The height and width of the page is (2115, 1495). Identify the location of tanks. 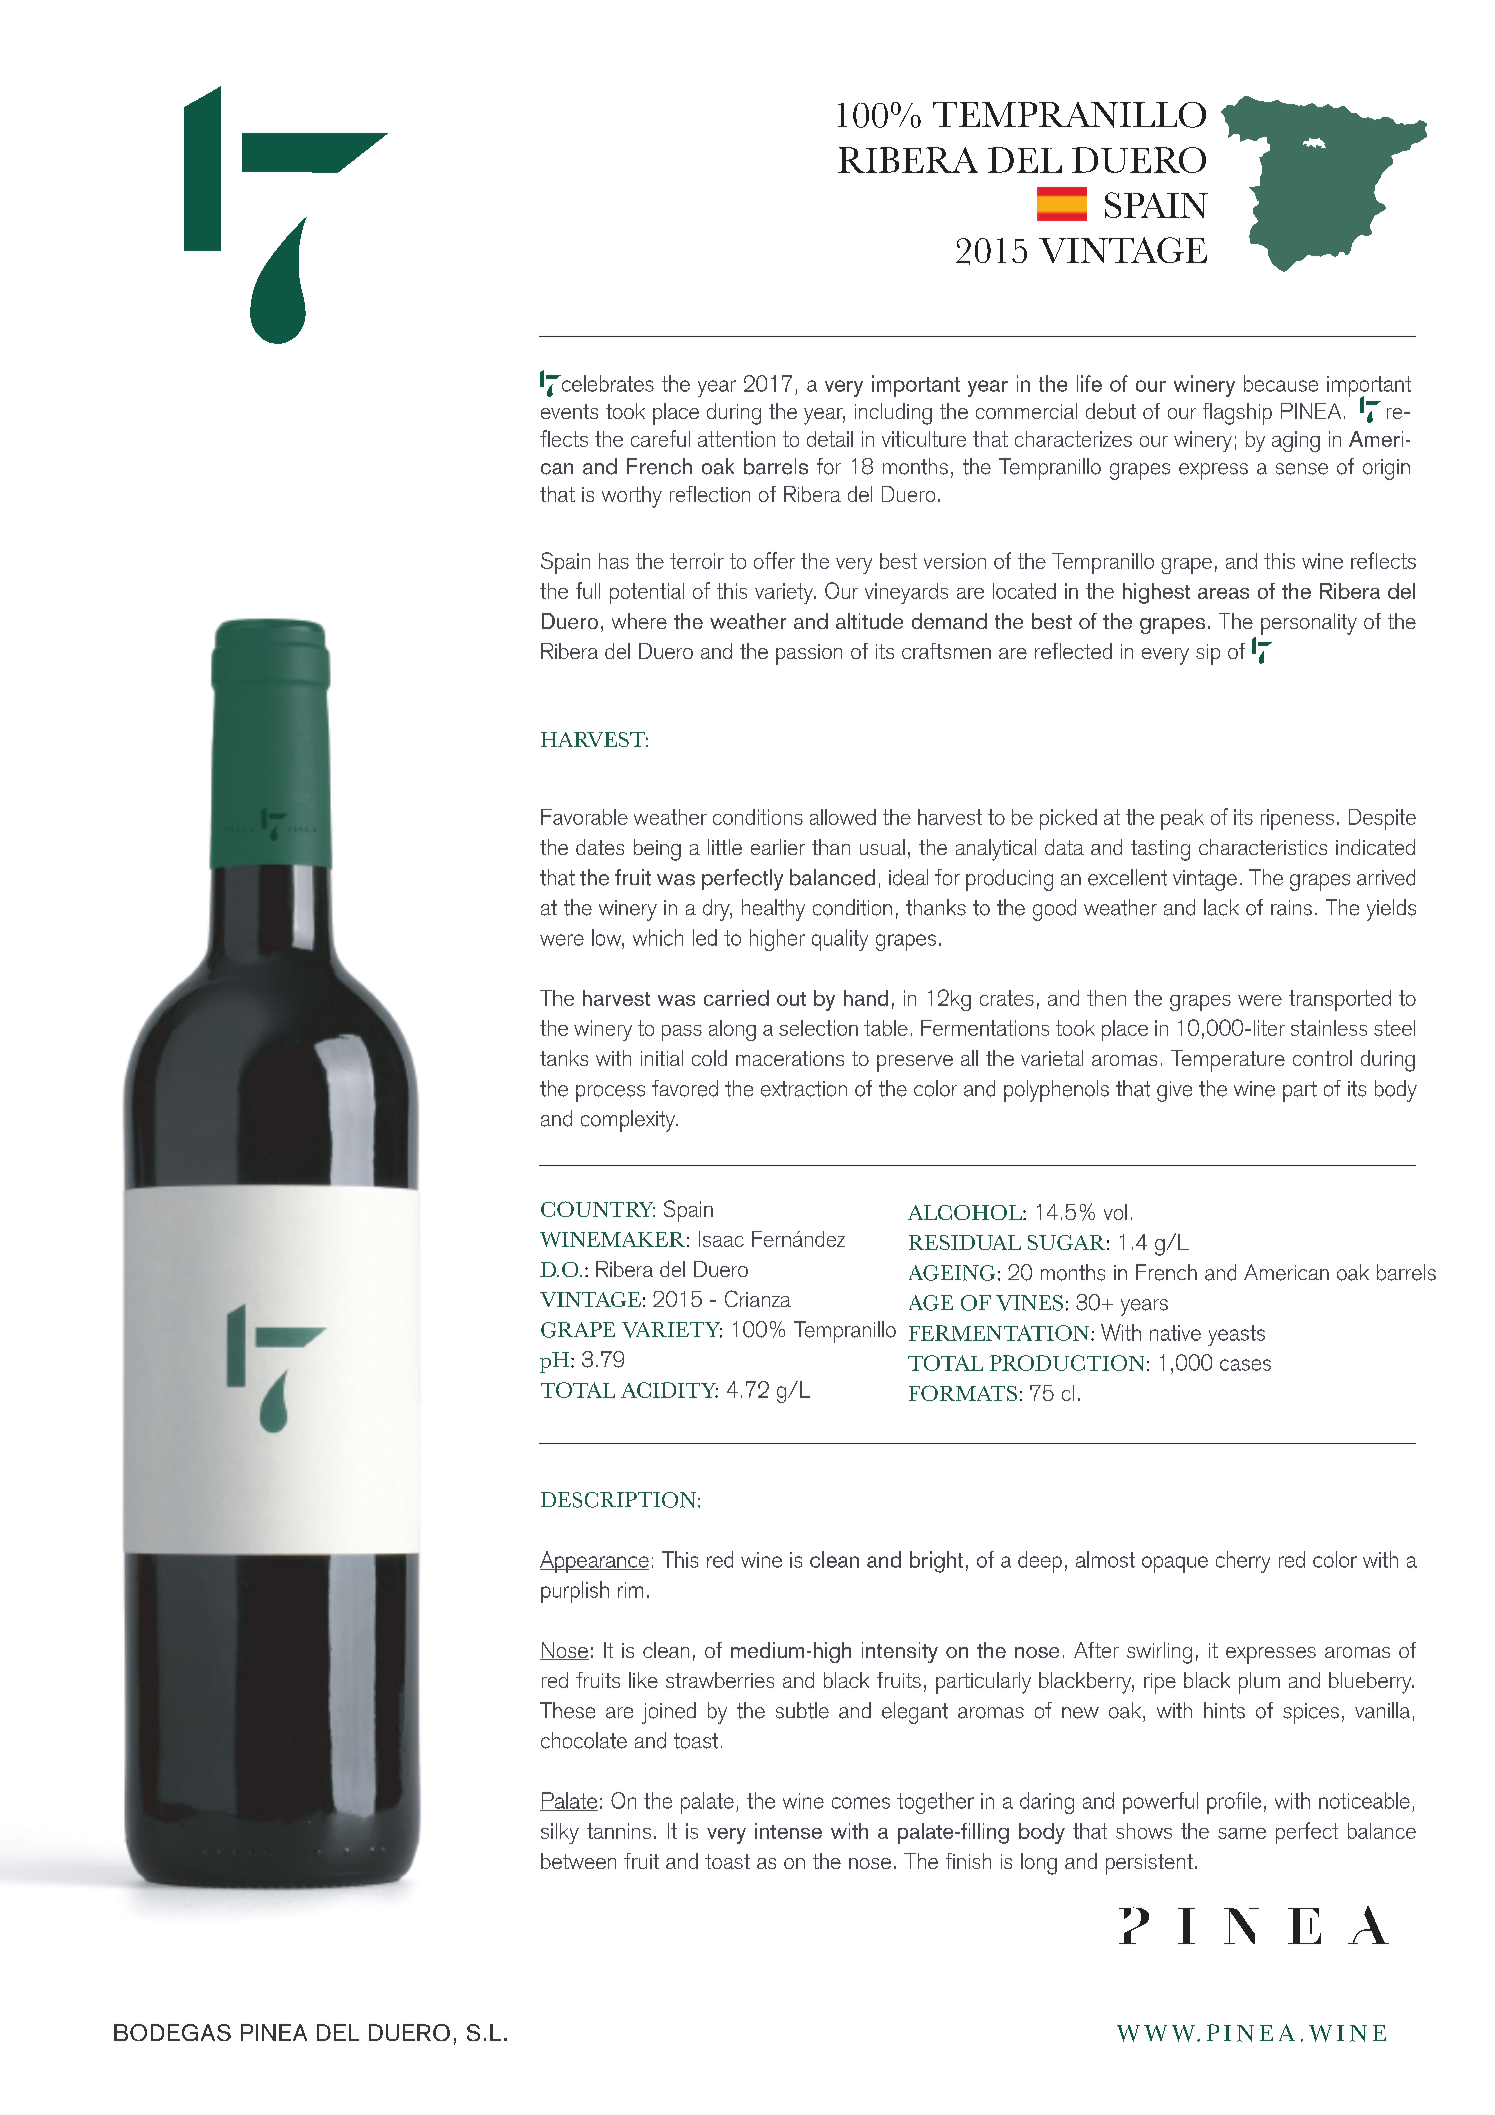
(564, 1058).
